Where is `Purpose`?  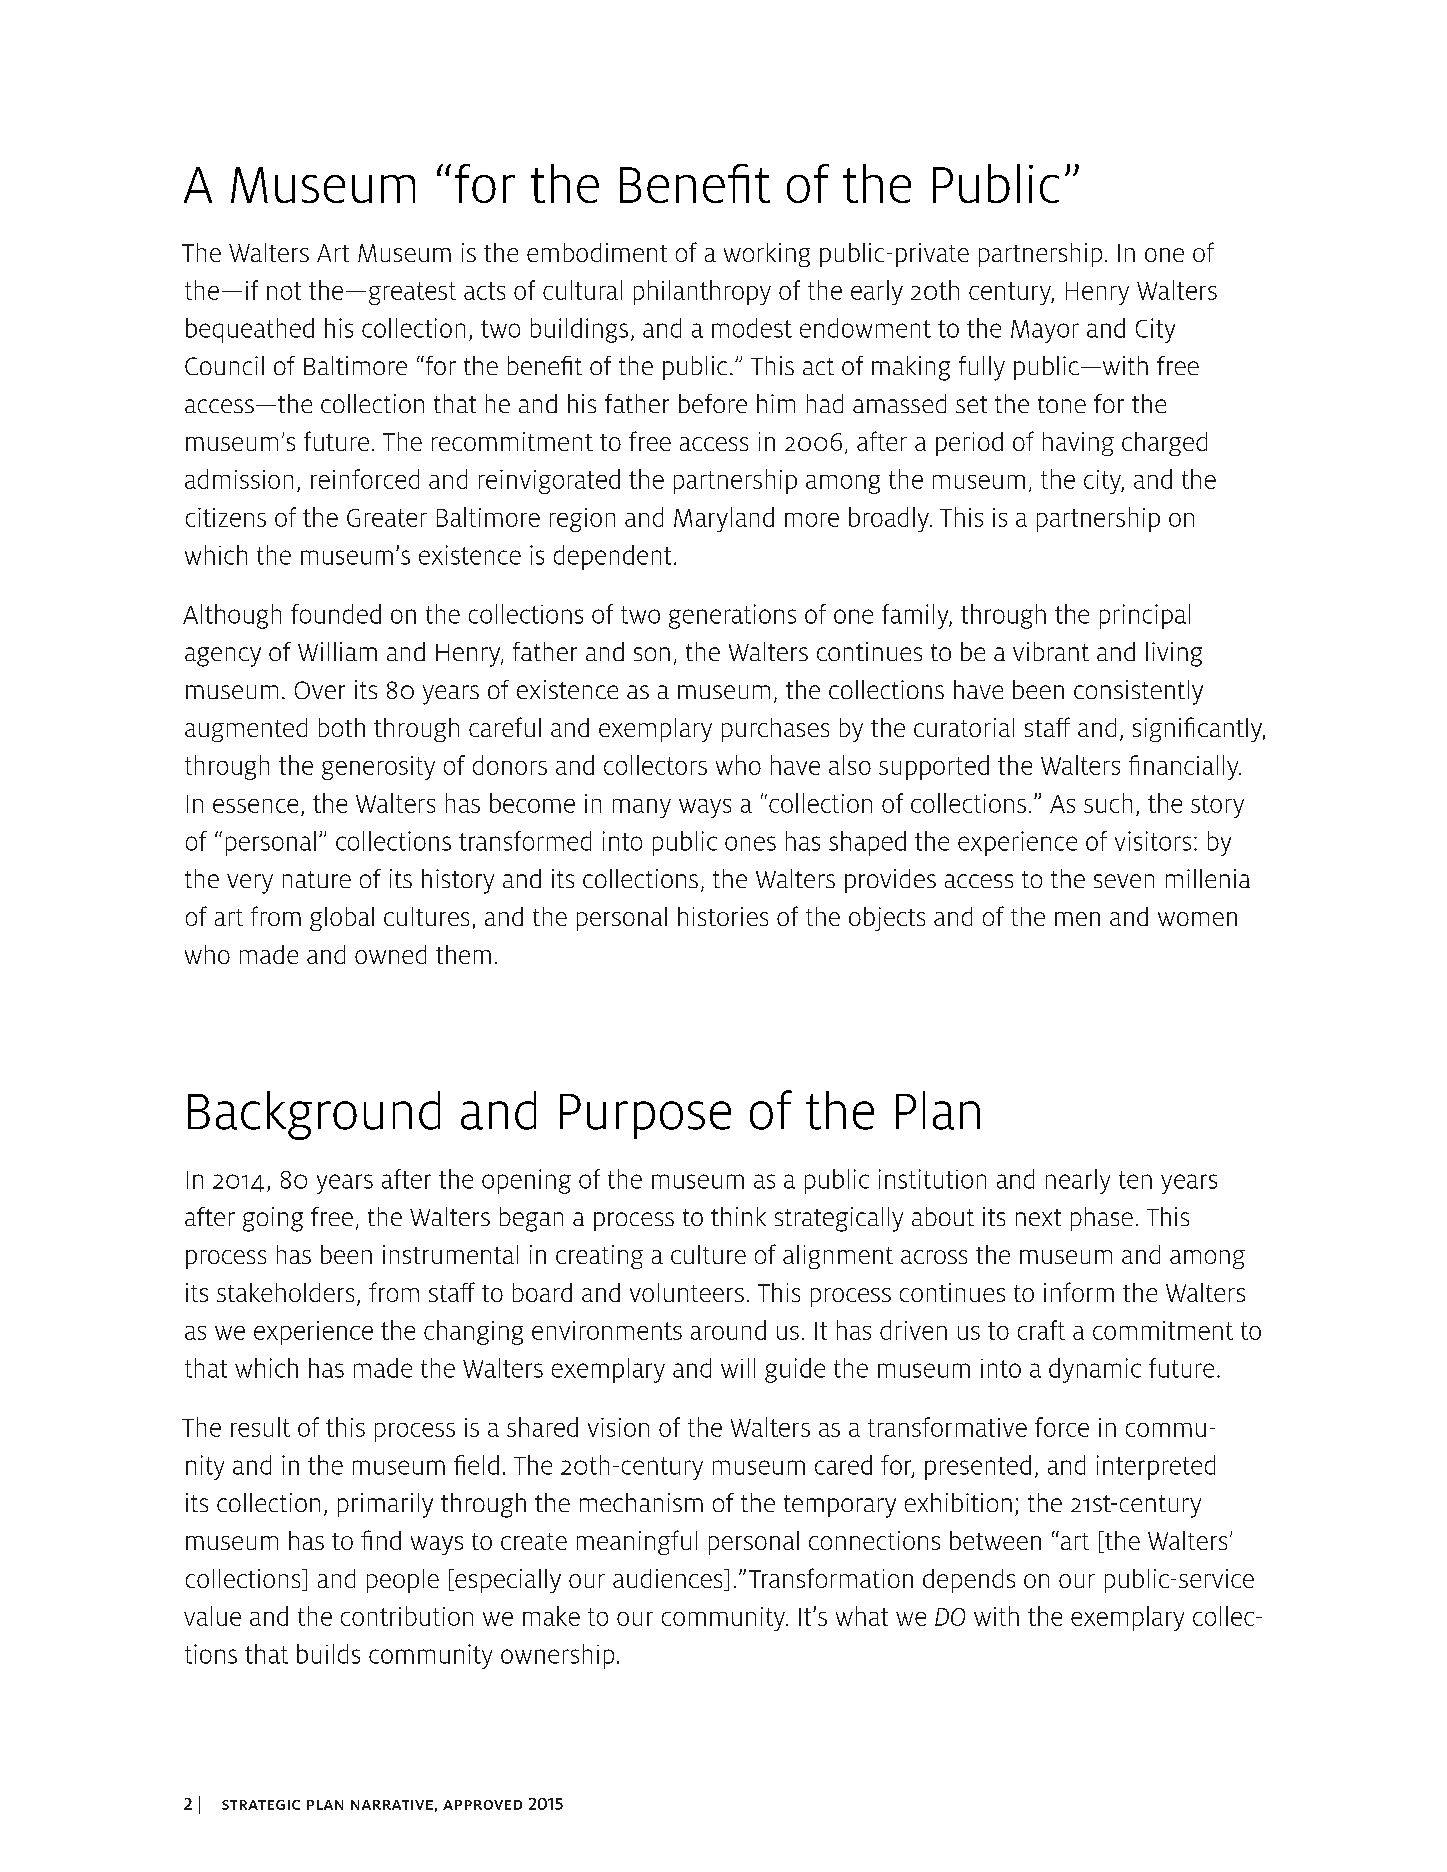
Purpose is located at coordinates (645, 1116).
